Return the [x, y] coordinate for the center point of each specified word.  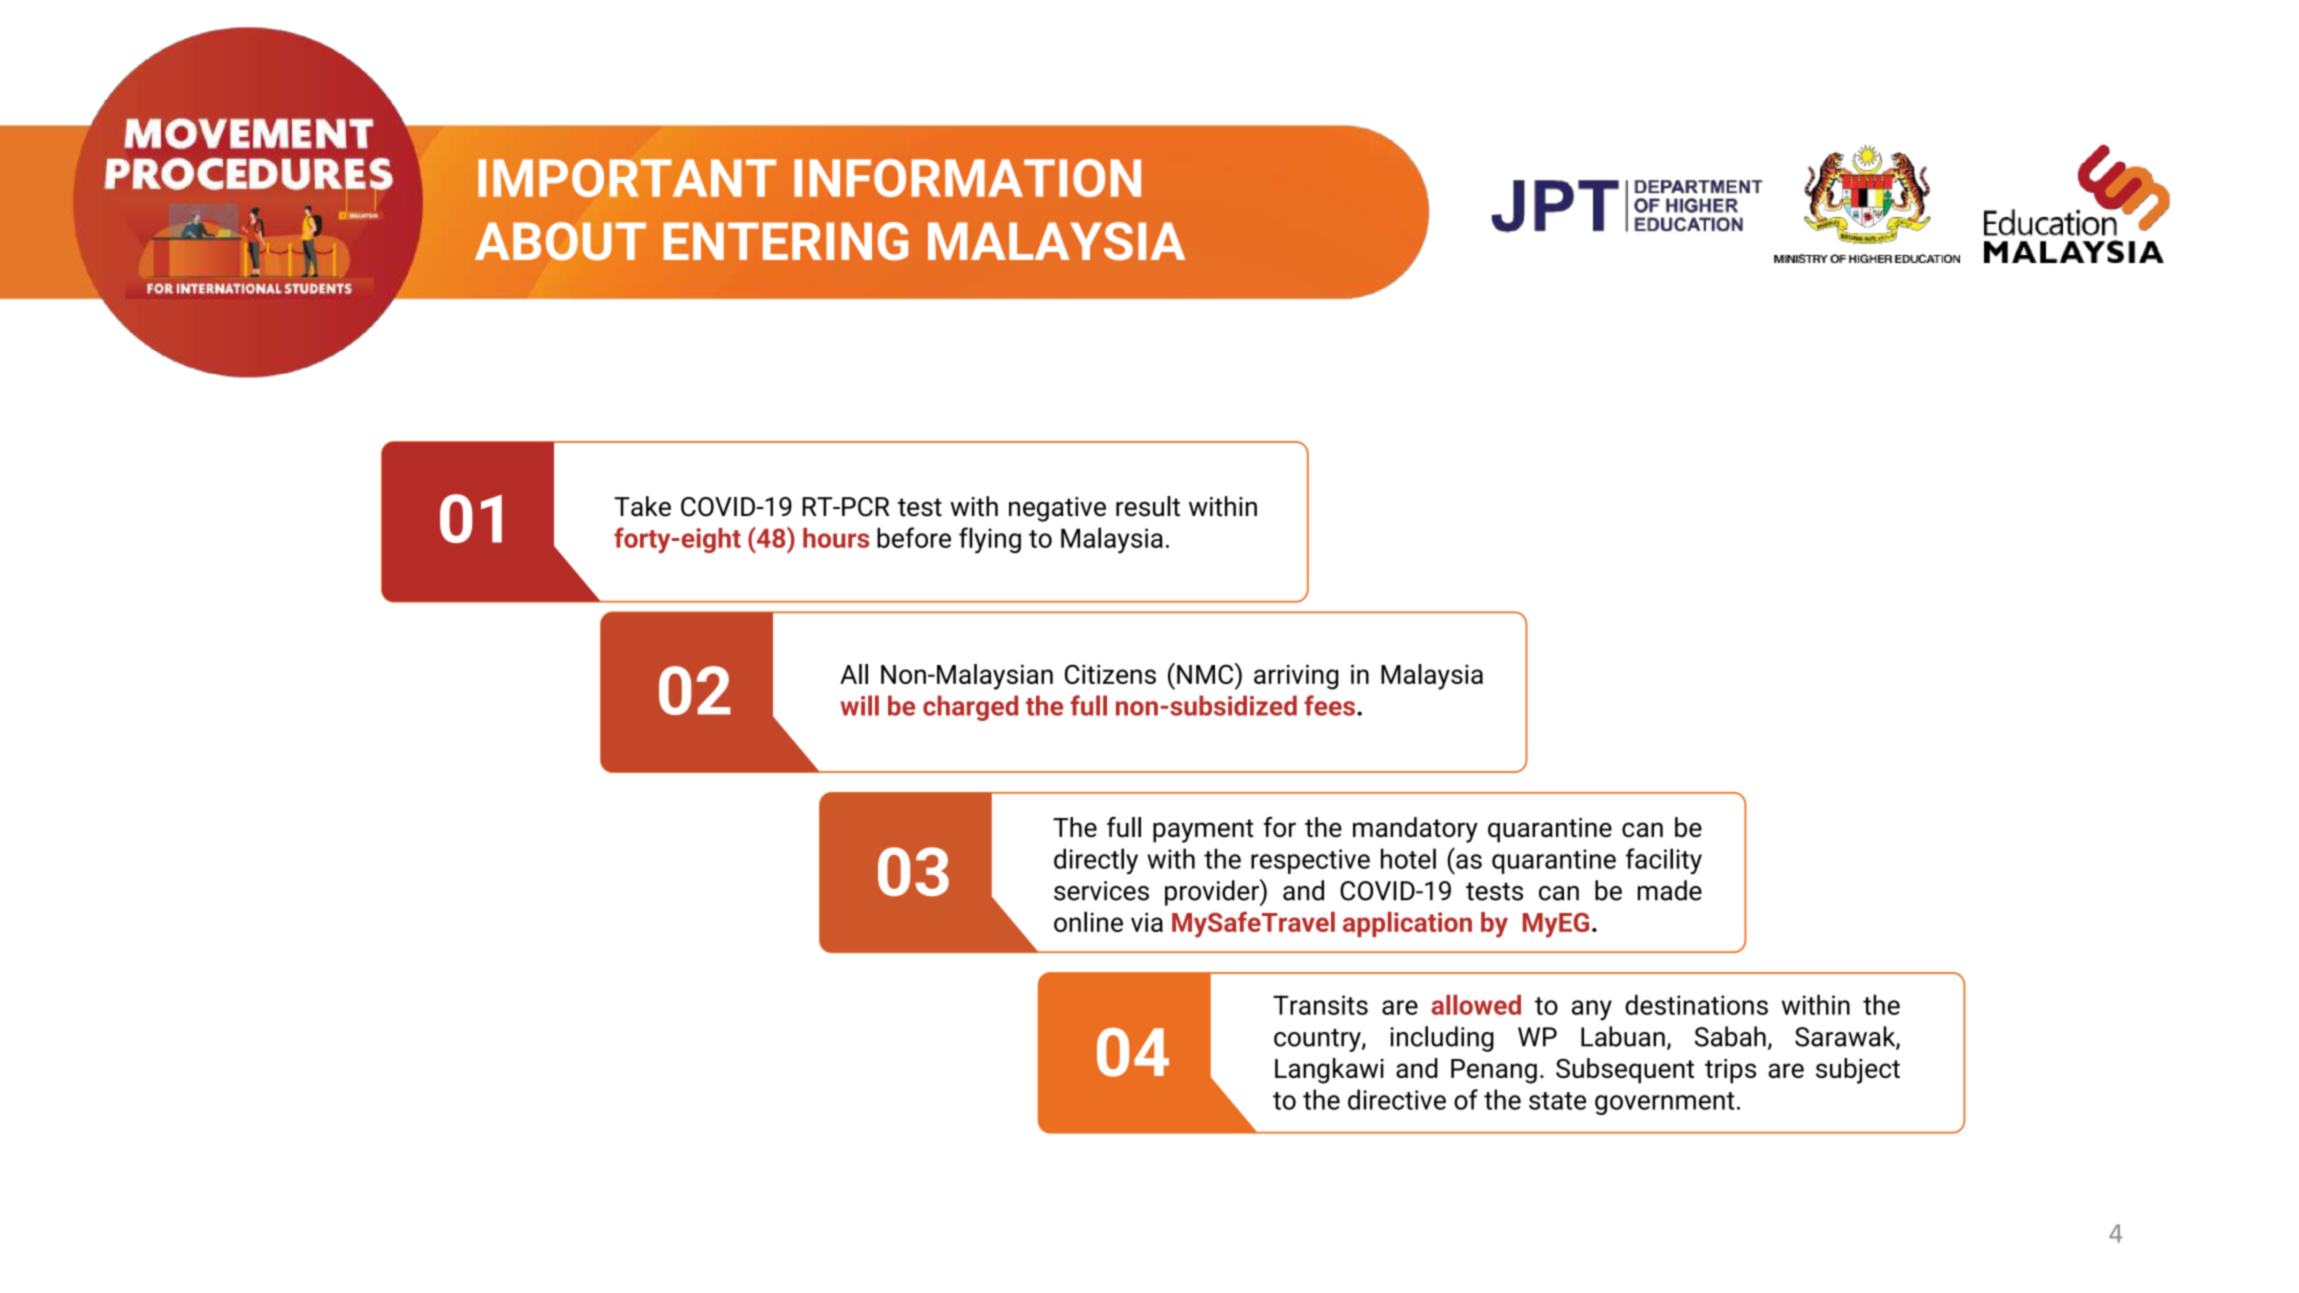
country [1318, 1040]
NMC [1206, 673]
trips [1730, 1071]
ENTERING [785, 241]
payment [1203, 831]
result [1148, 506]
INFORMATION [967, 178]
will [859, 705]
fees [1329, 705]
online [1088, 921]
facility [1664, 861]
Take [642, 506]
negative [1057, 509]
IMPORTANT [627, 178]
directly [1096, 861]
